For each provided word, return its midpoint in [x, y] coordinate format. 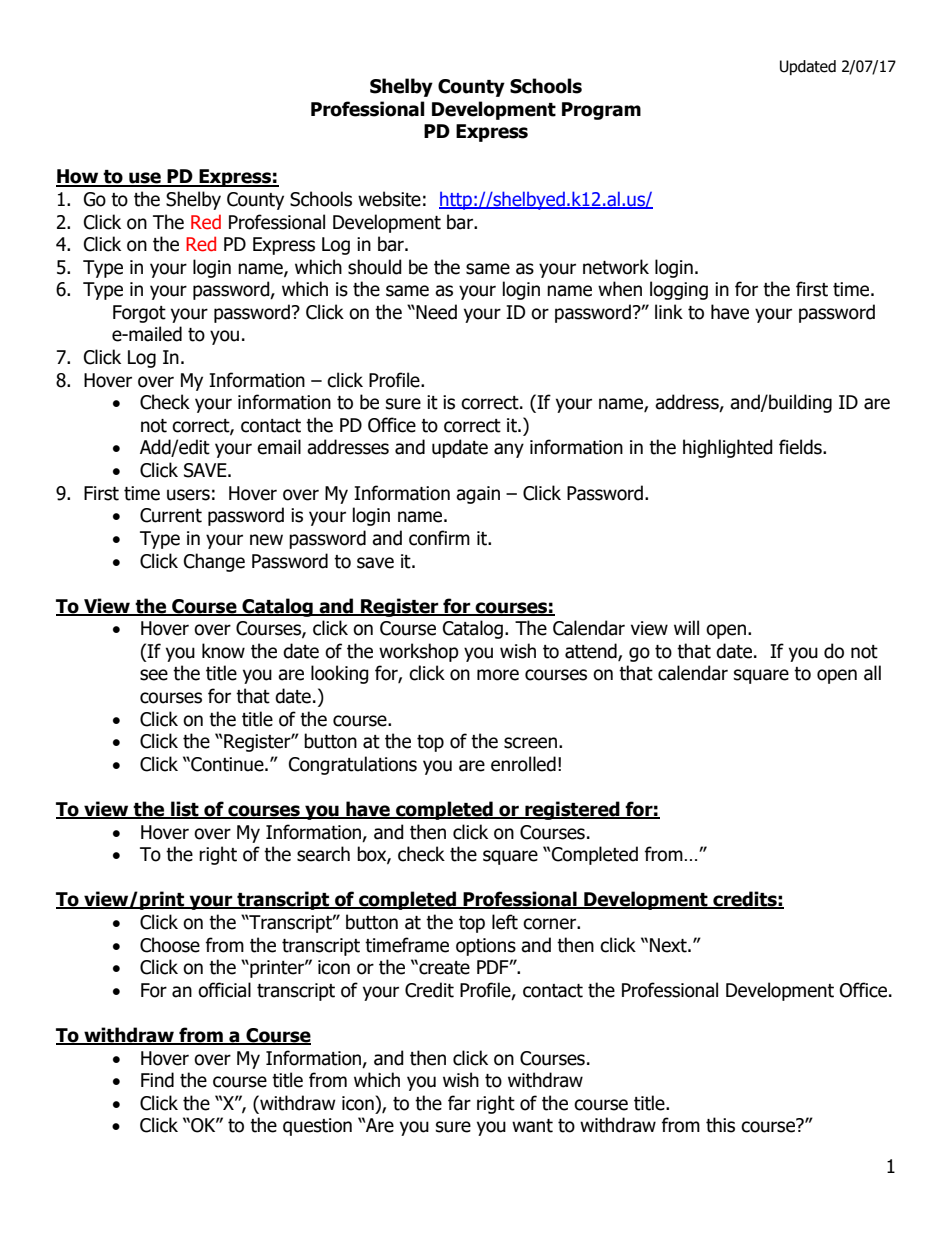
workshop [419, 652]
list [185, 810]
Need [435, 312]
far [459, 1103]
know [223, 651]
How [78, 177]
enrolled [523, 764]
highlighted [728, 448]
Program [601, 111]
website [389, 199]
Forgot [139, 314]
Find [157, 1080]
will [686, 627]
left [505, 922]
